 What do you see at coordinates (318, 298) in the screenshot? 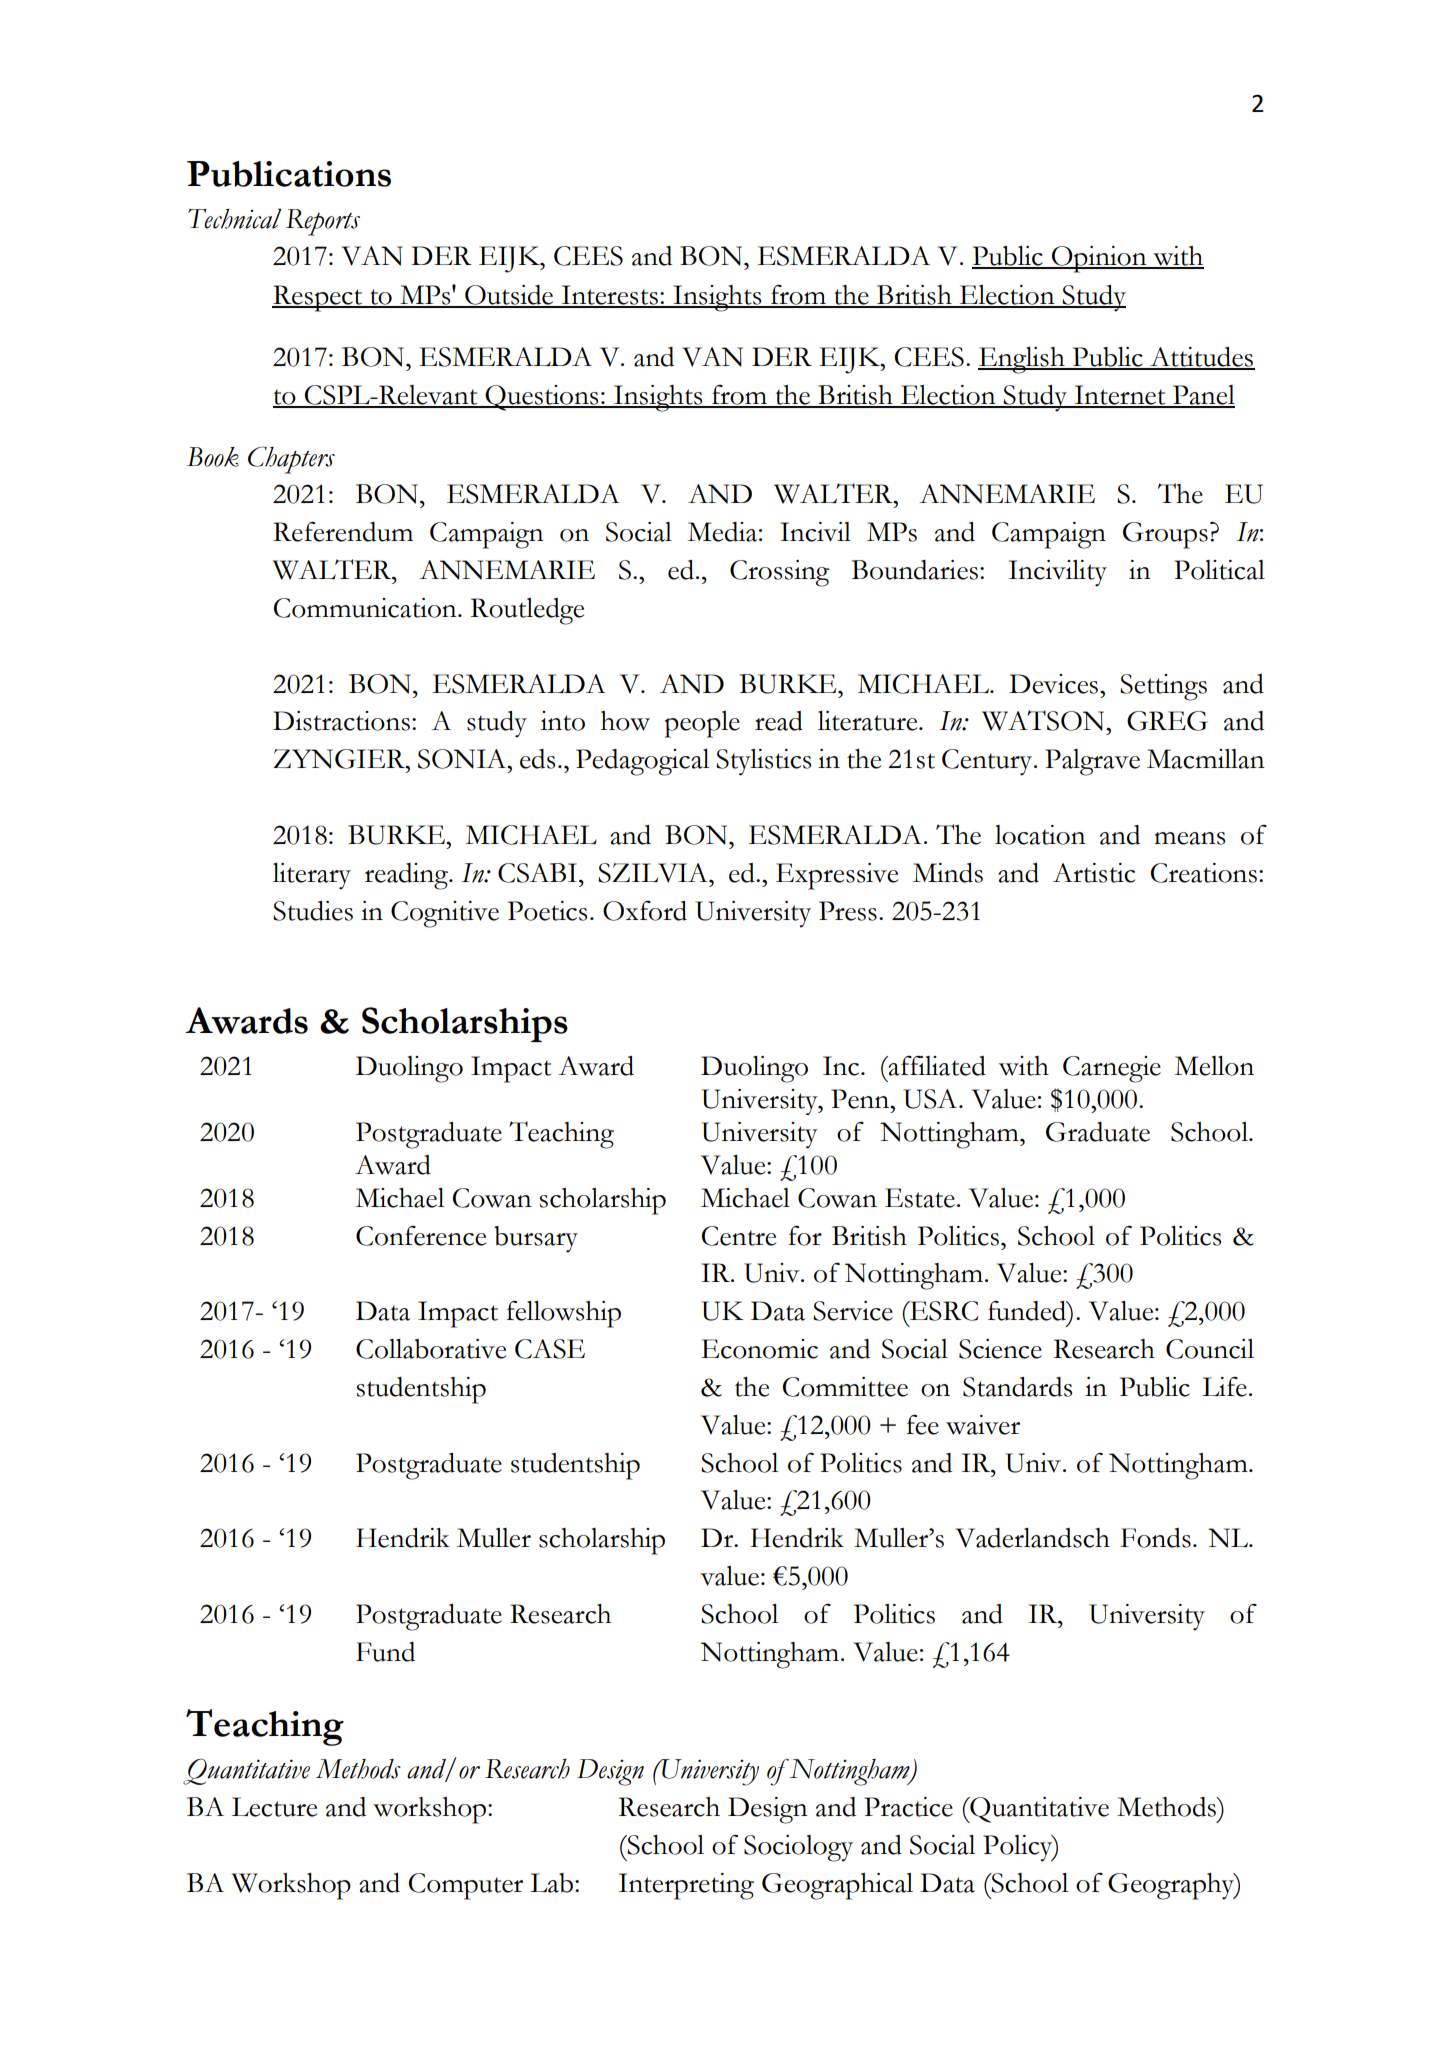
I see `Respect` at bounding box center [318, 298].
